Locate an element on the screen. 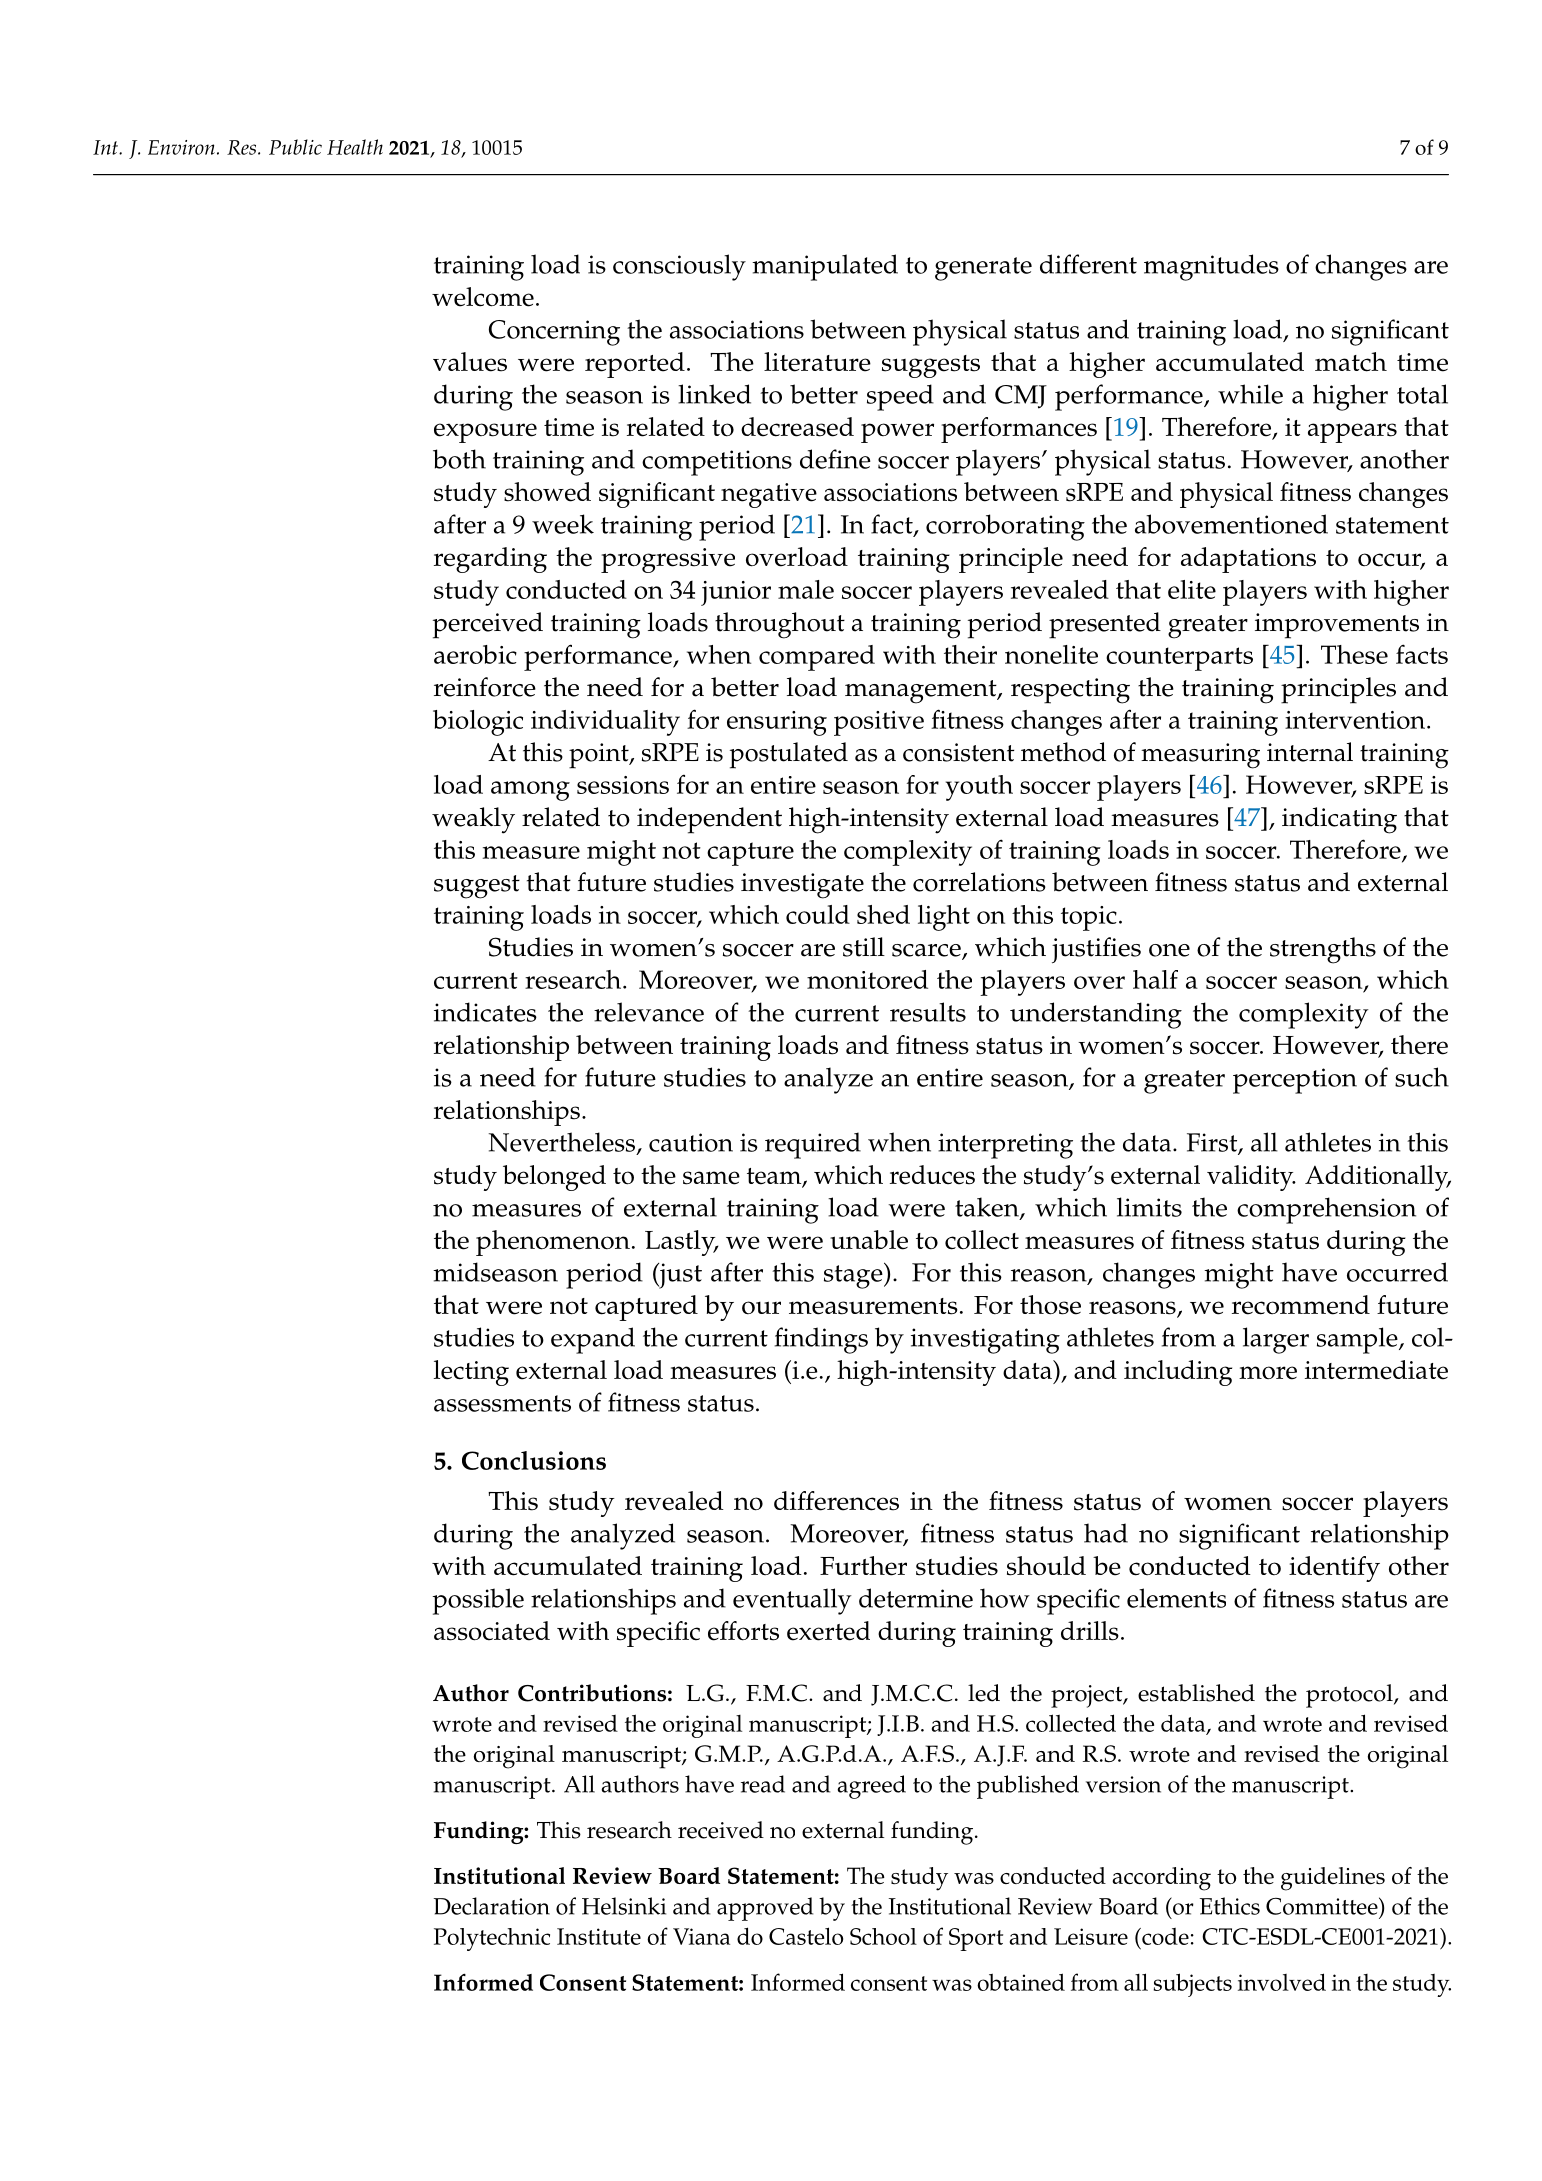  assessments is located at coordinates (502, 1403).
